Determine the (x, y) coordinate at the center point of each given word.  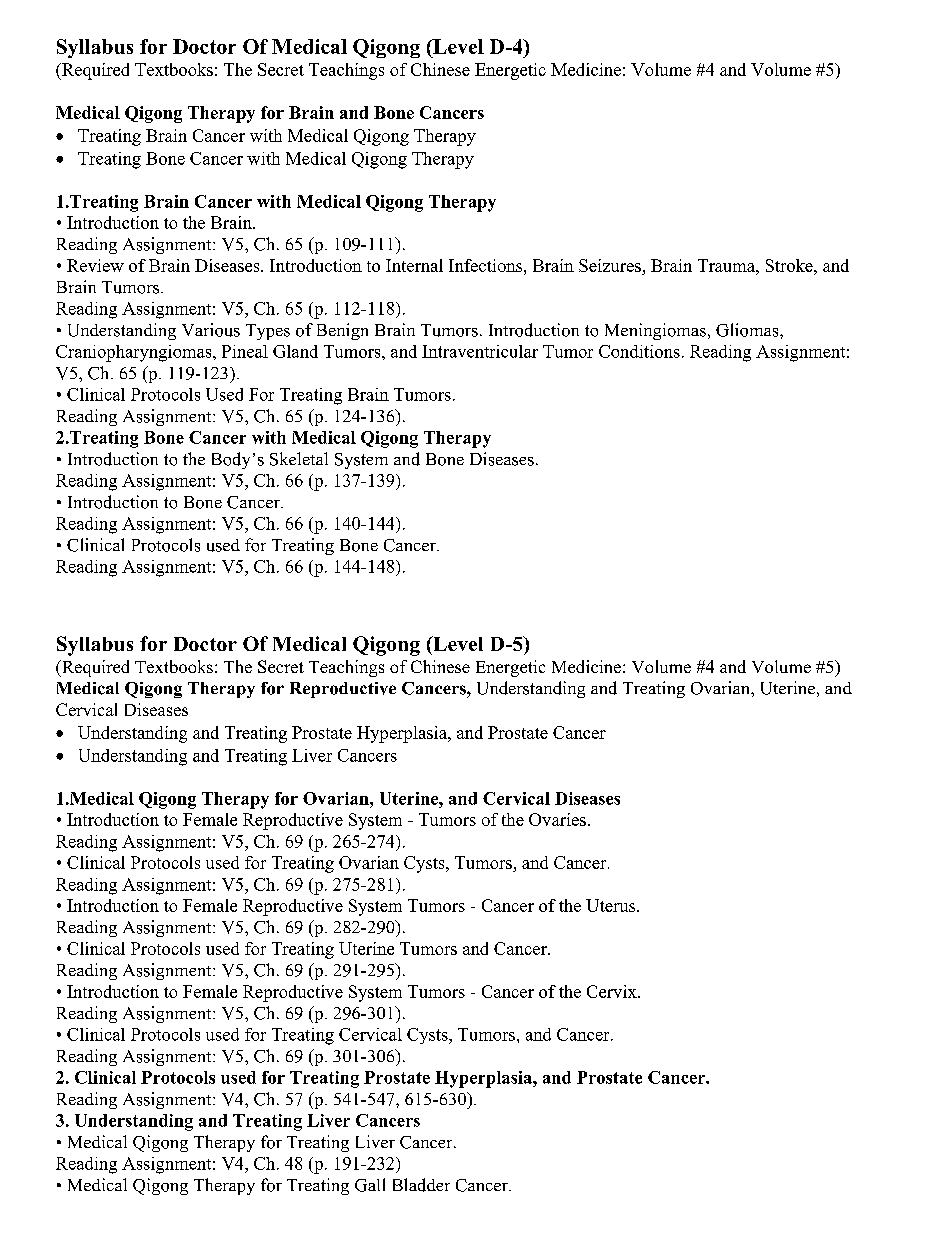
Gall (370, 1185)
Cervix (613, 991)
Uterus (612, 905)
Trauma (727, 265)
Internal (414, 265)
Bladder (421, 1185)
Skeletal (299, 459)
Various (211, 330)
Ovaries (557, 819)
